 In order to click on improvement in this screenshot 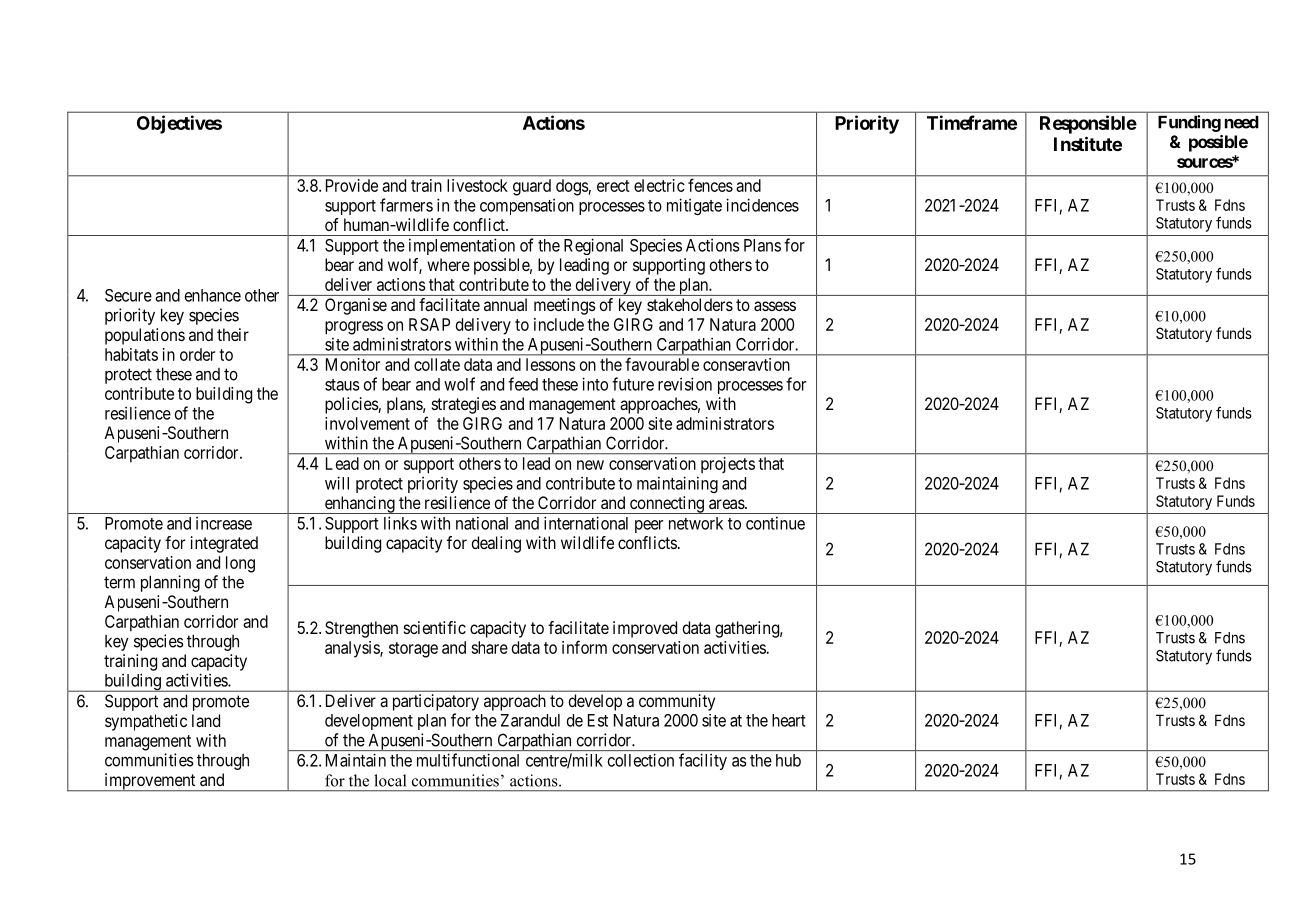, I will do `click(150, 782)`.
